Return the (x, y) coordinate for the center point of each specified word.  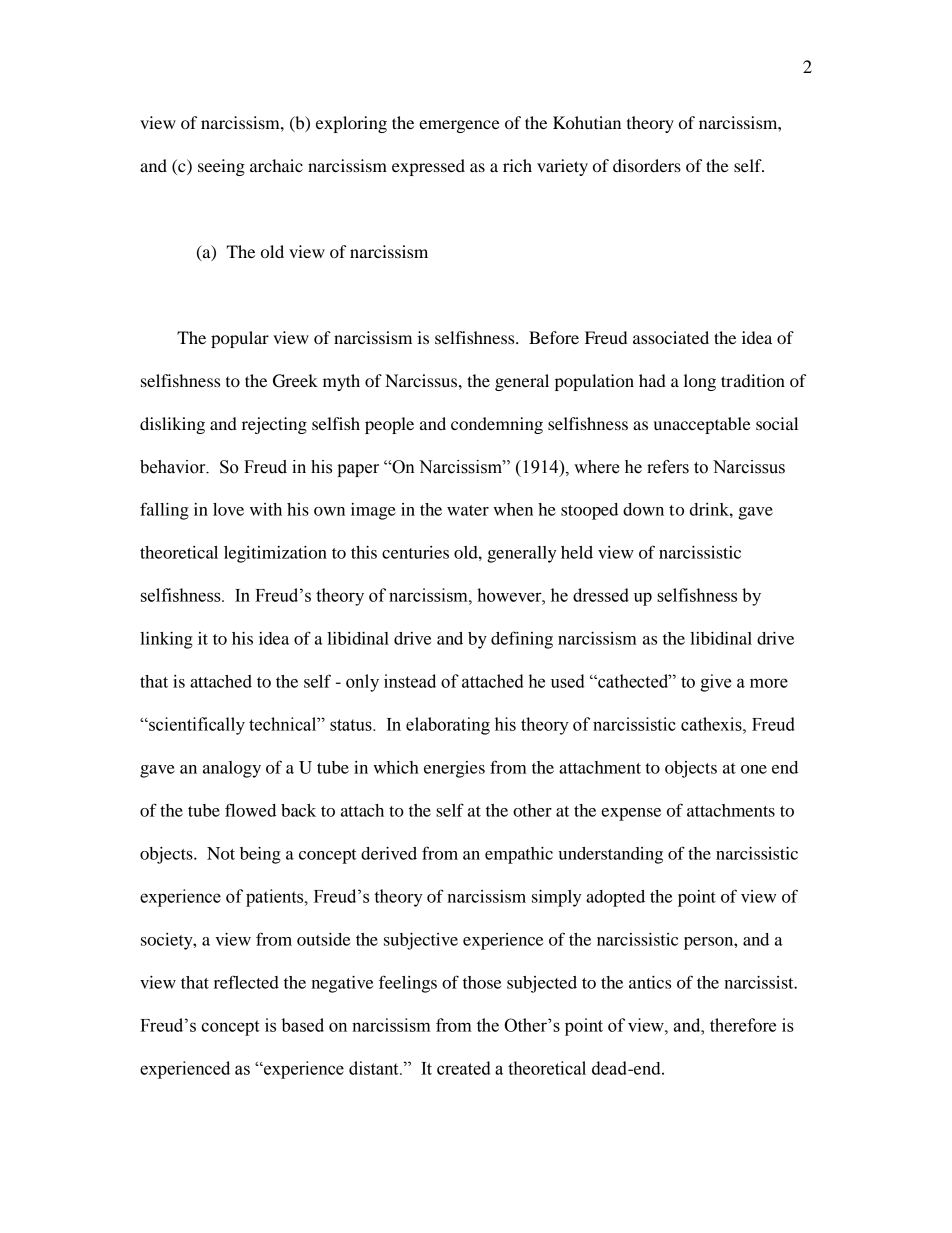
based (303, 1025)
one (754, 769)
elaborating (448, 726)
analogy (232, 769)
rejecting (274, 425)
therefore (743, 1025)
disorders (647, 165)
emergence (459, 126)
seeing (221, 167)
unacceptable (702, 425)
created (464, 1068)
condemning (497, 425)
